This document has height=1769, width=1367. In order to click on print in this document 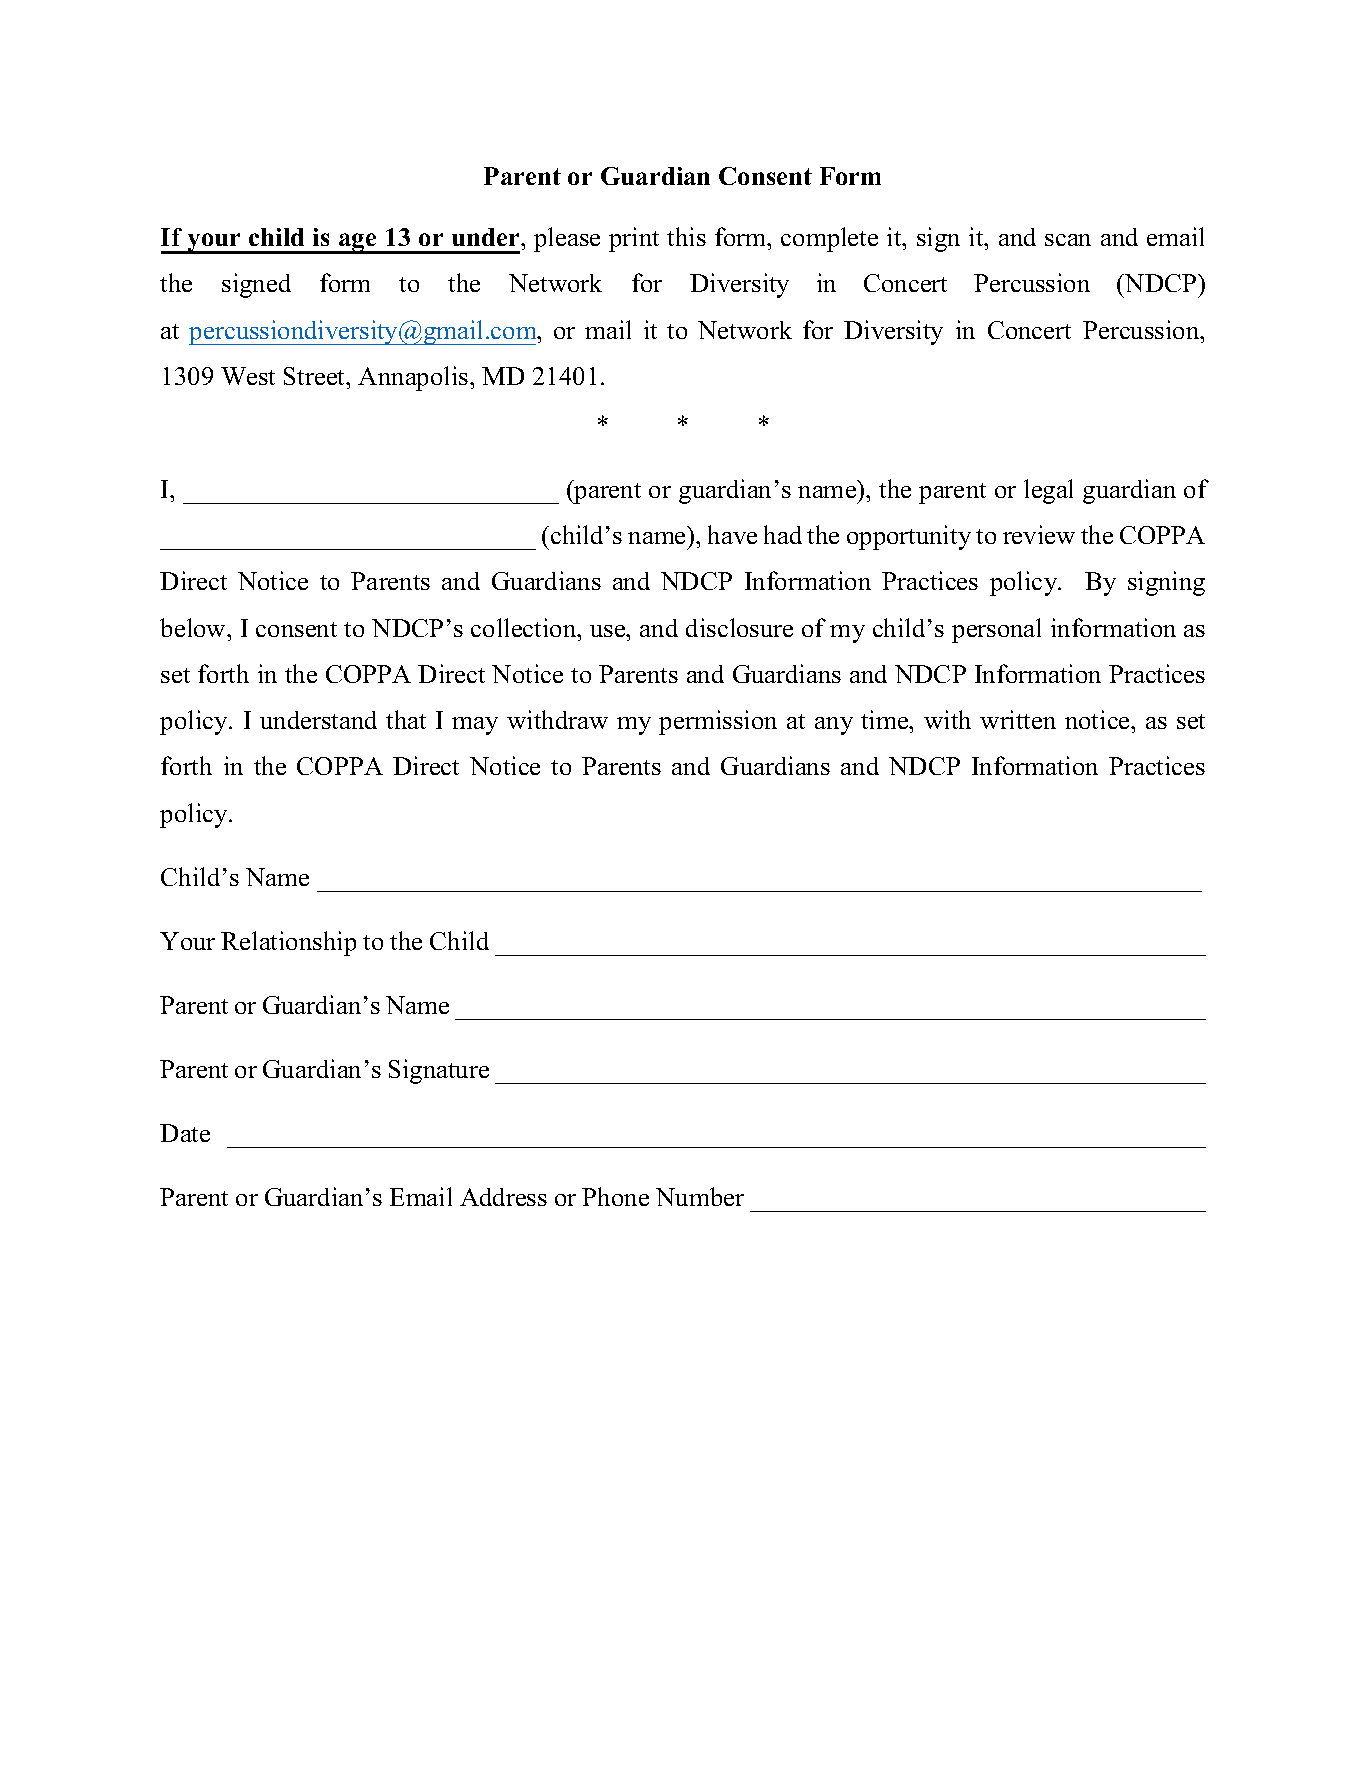, I will do `click(634, 239)`.
